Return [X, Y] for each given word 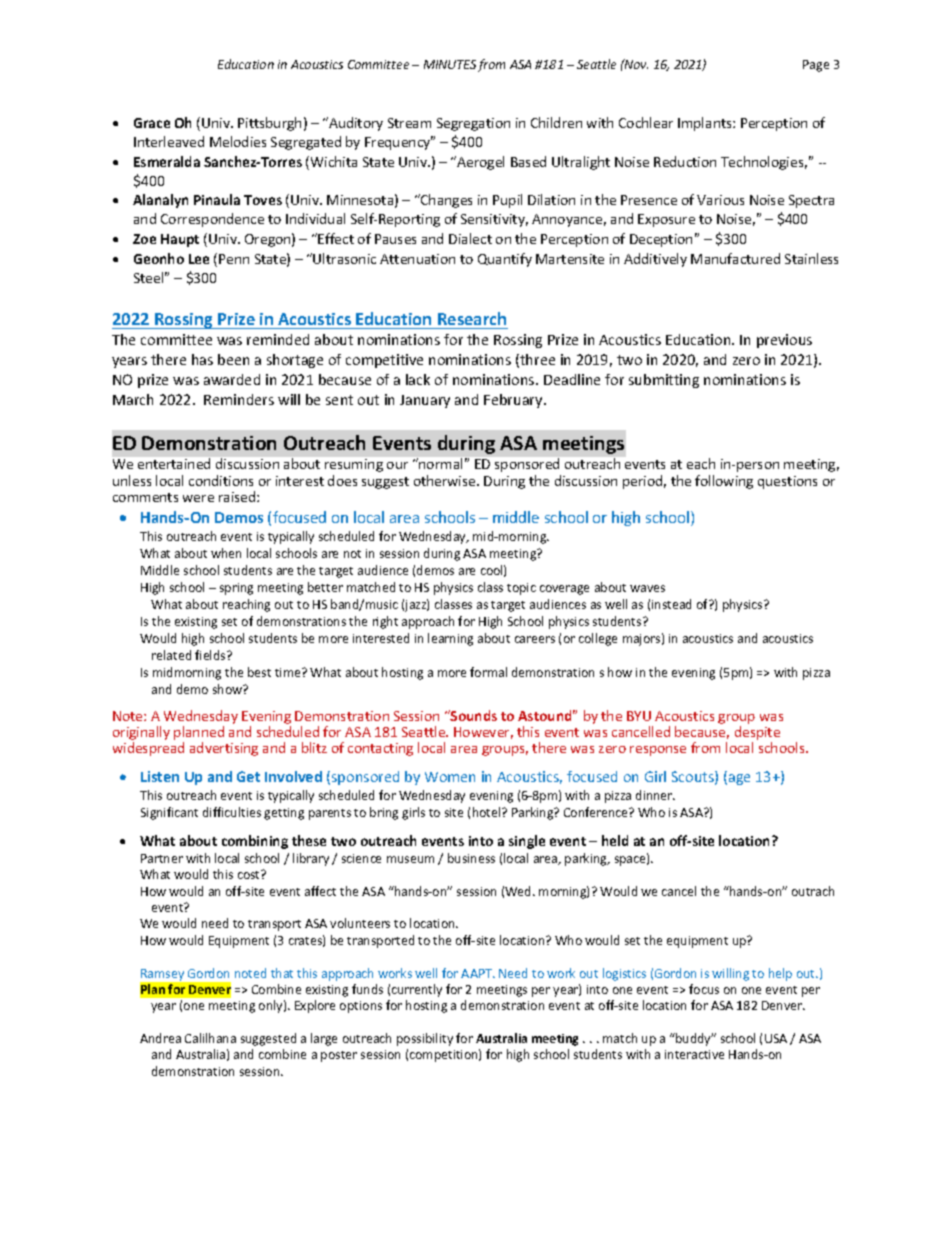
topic [521, 589]
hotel [488, 812]
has [202, 359]
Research [472, 318]
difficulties [232, 812]
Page [816, 66]
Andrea [160, 1038]
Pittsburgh [269, 124]
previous [784, 341]
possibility [425, 1039]
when [226, 553]
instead [671, 604]
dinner [655, 795]
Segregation [473, 124]
